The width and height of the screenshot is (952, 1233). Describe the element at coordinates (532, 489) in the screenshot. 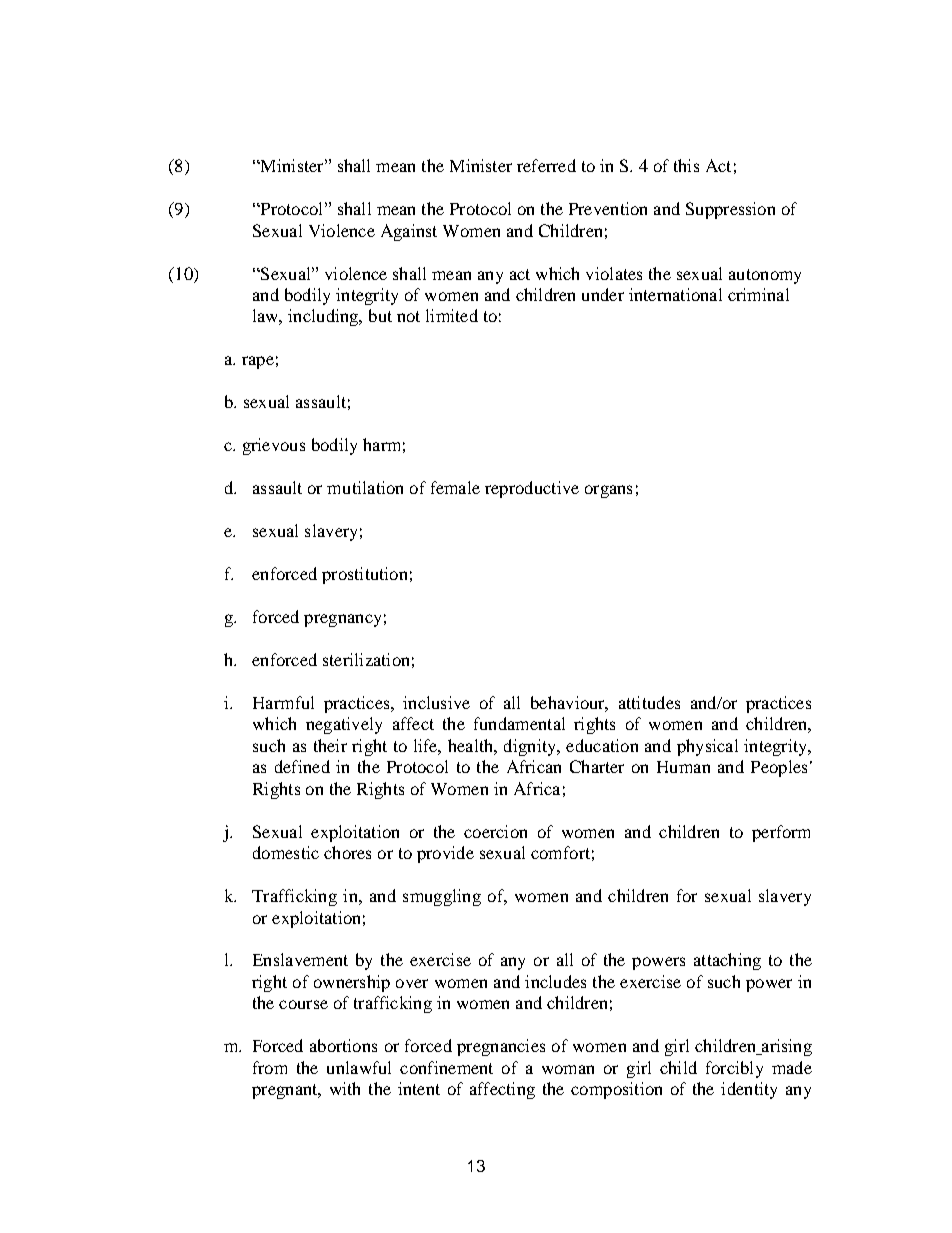

I see `reproductive` at that location.
